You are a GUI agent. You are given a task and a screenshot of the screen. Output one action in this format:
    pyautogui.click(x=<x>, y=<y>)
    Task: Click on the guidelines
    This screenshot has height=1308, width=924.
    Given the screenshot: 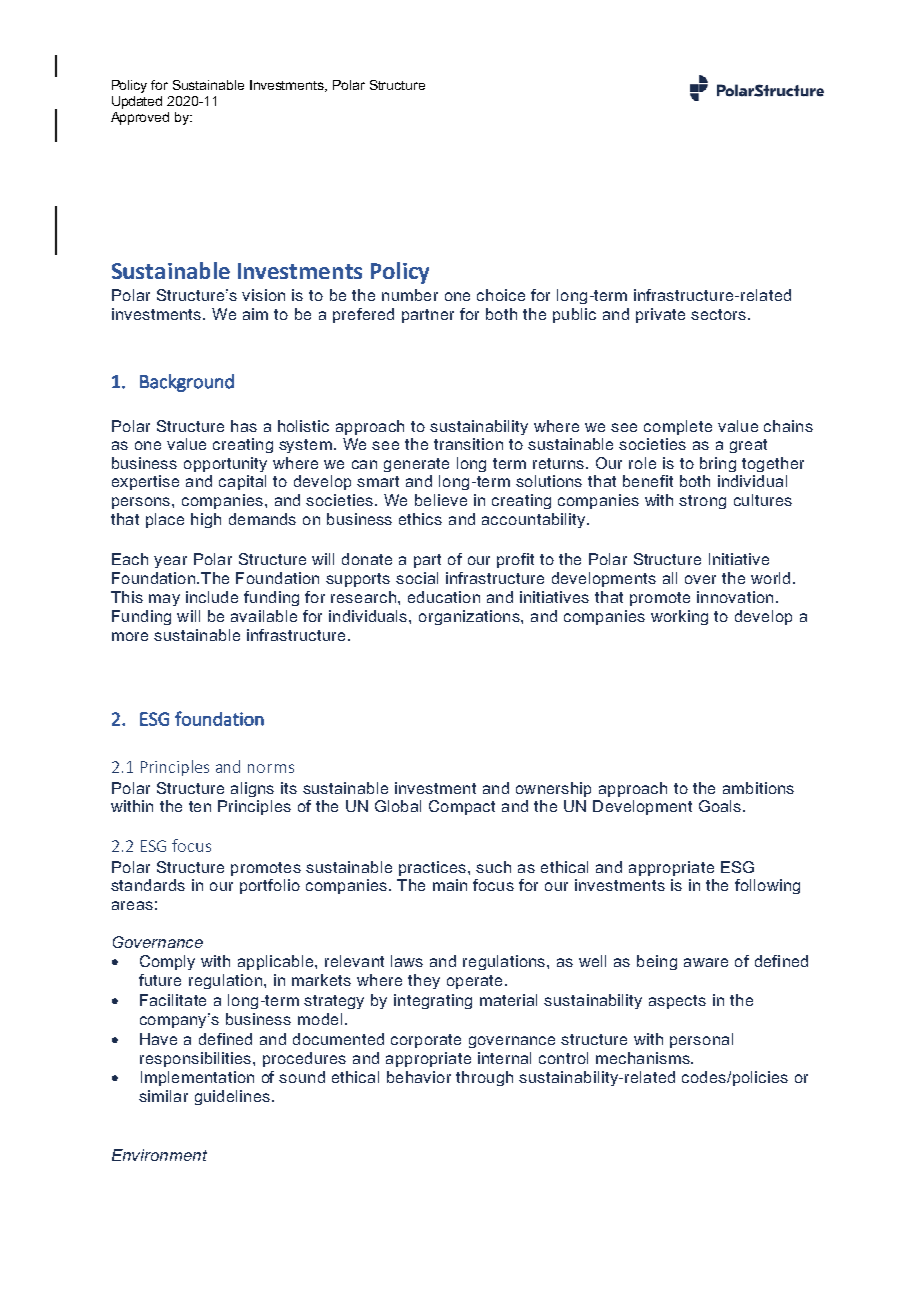 What is the action you would take?
    pyautogui.click(x=232, y=1097)
